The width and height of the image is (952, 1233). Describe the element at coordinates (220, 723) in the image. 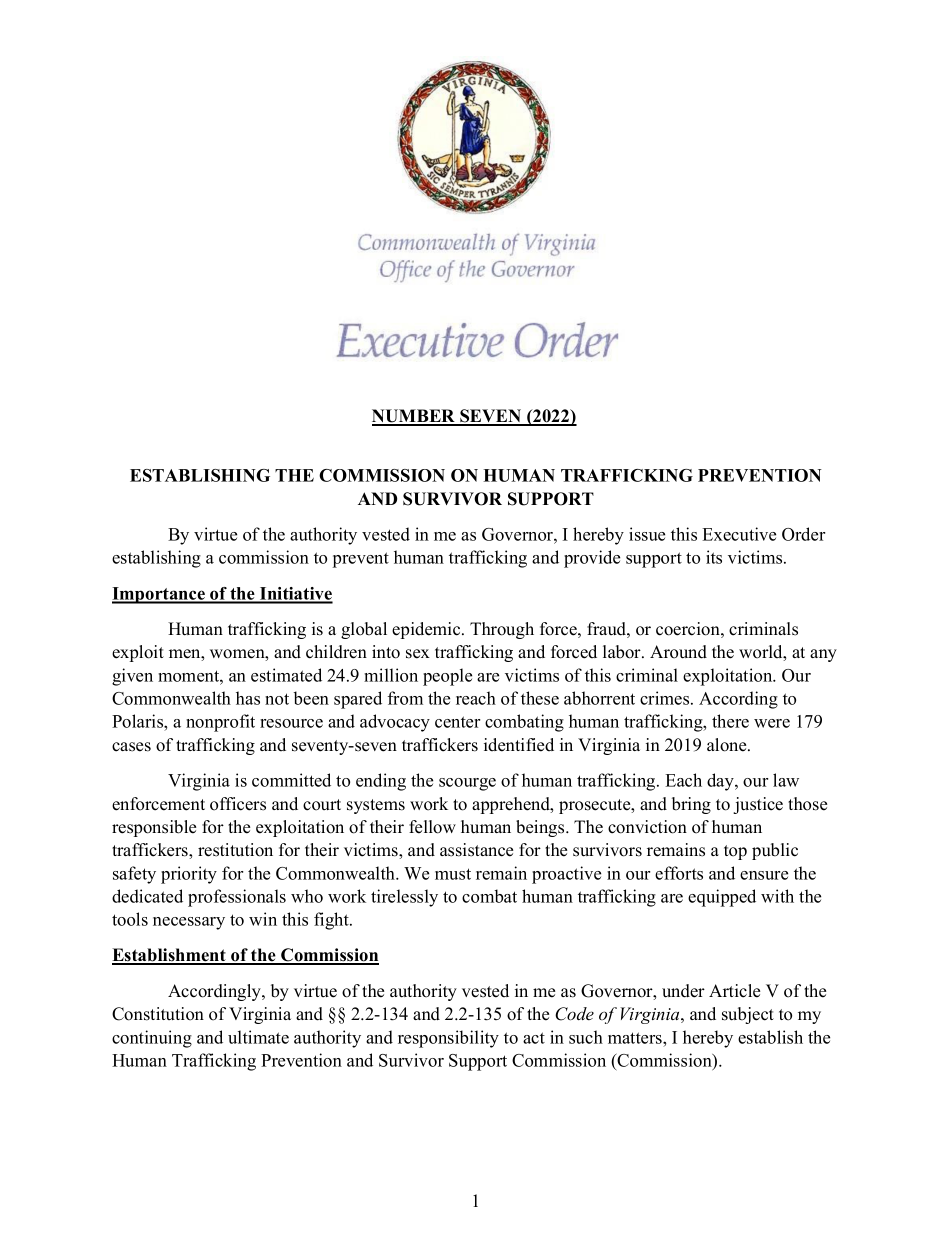

I see `nonprofit` at that location.
